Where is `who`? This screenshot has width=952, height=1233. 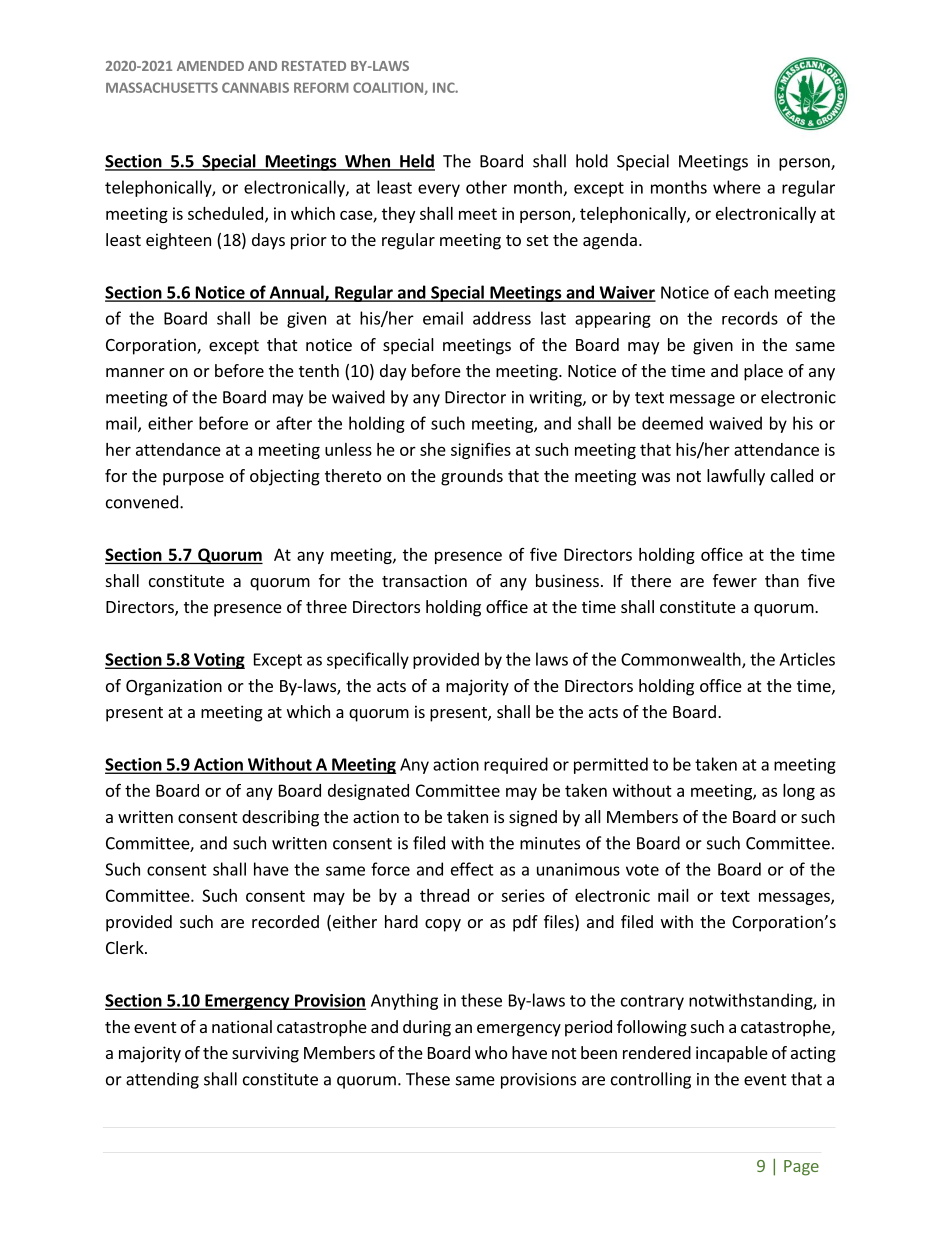
who is located at coordinates (491, 1052).
